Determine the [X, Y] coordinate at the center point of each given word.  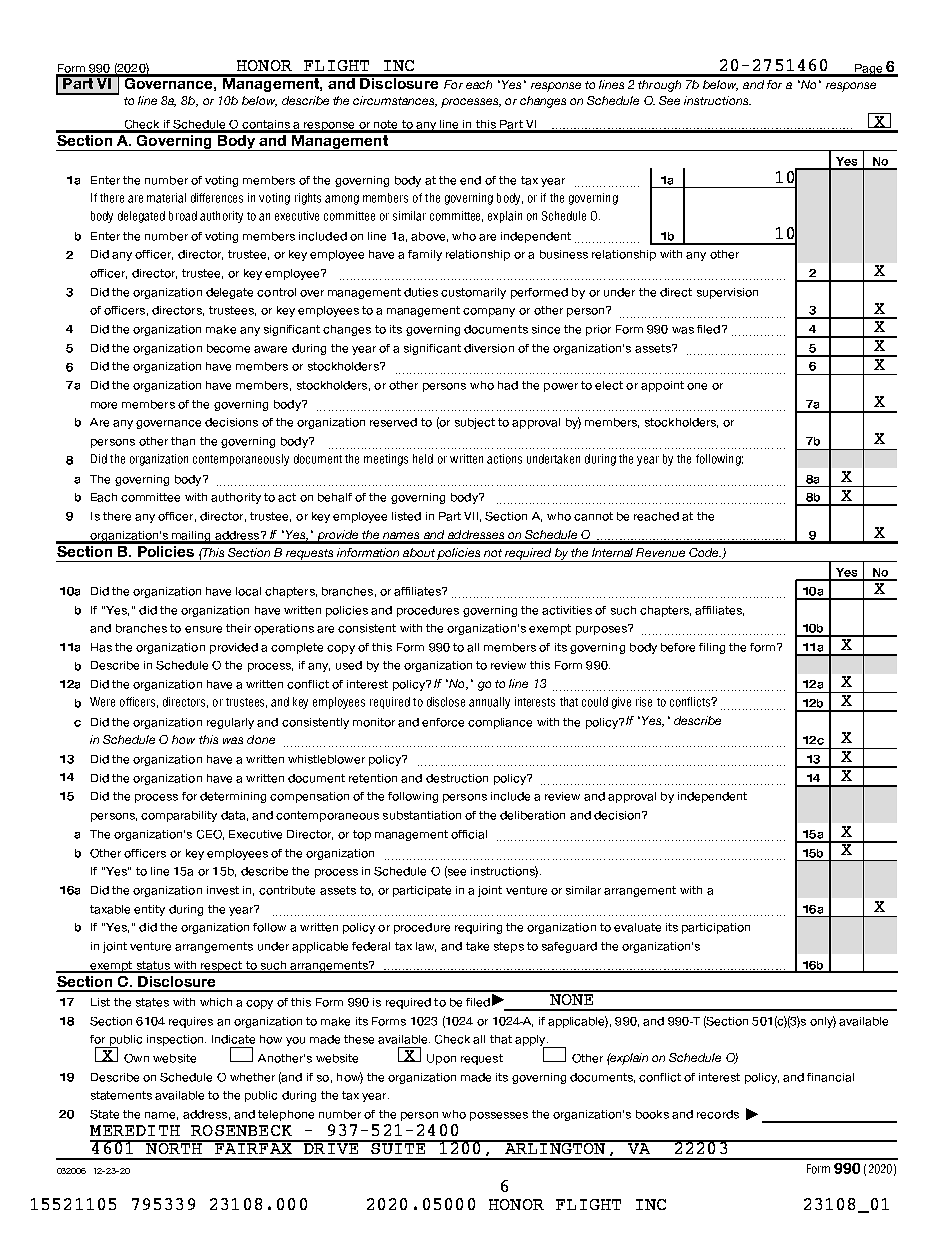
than [183, 441]
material [166, 198]
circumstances [395, 101]
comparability [179, 816]
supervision [727, 293]
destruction [457, 778]
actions [504, 459]
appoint [662, 386]
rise [644, 702]
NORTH [174, 1147]
